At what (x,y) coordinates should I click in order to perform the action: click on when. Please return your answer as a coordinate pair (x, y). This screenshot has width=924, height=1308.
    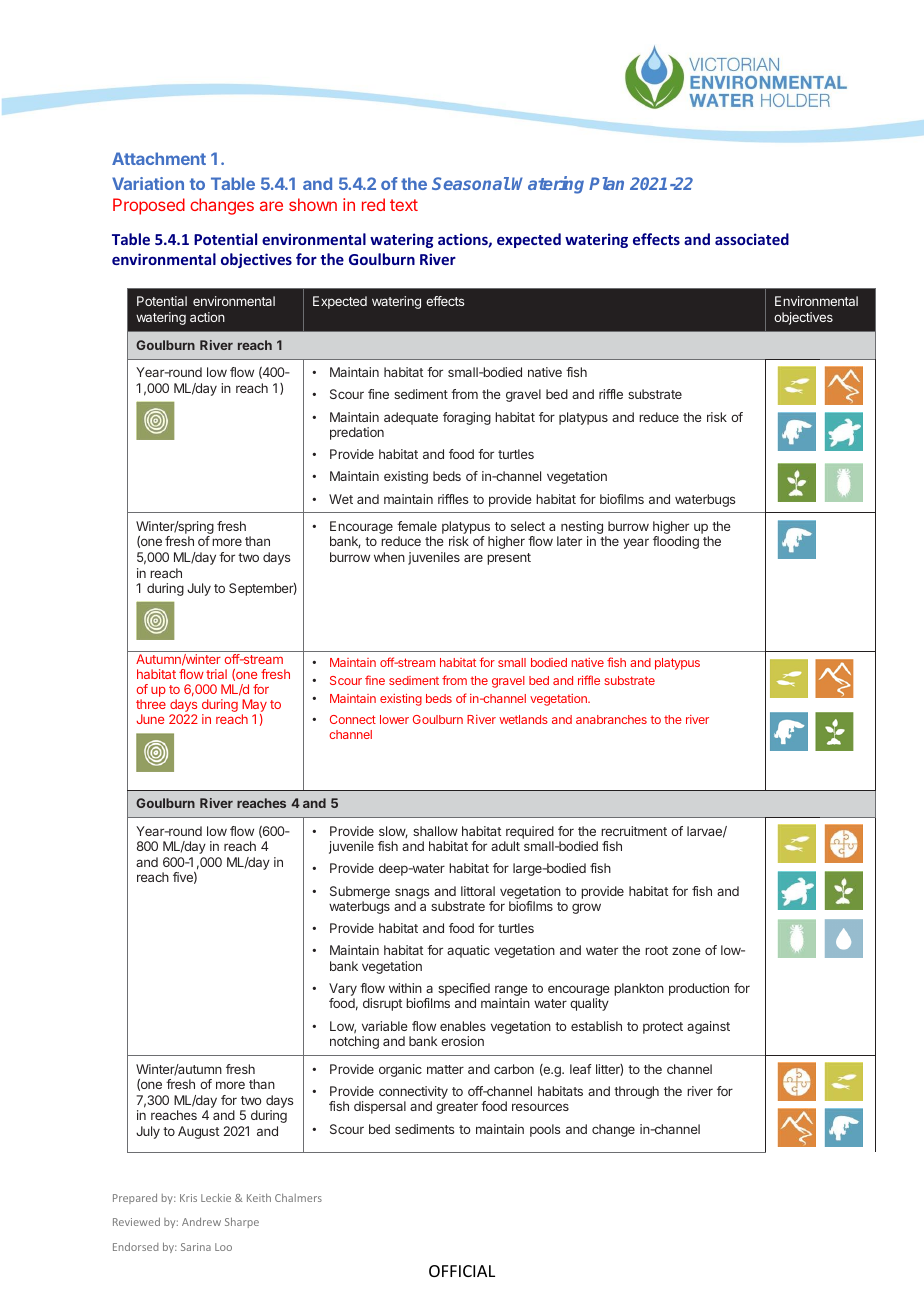
    Looking at the image, I should click on (389, 557).
